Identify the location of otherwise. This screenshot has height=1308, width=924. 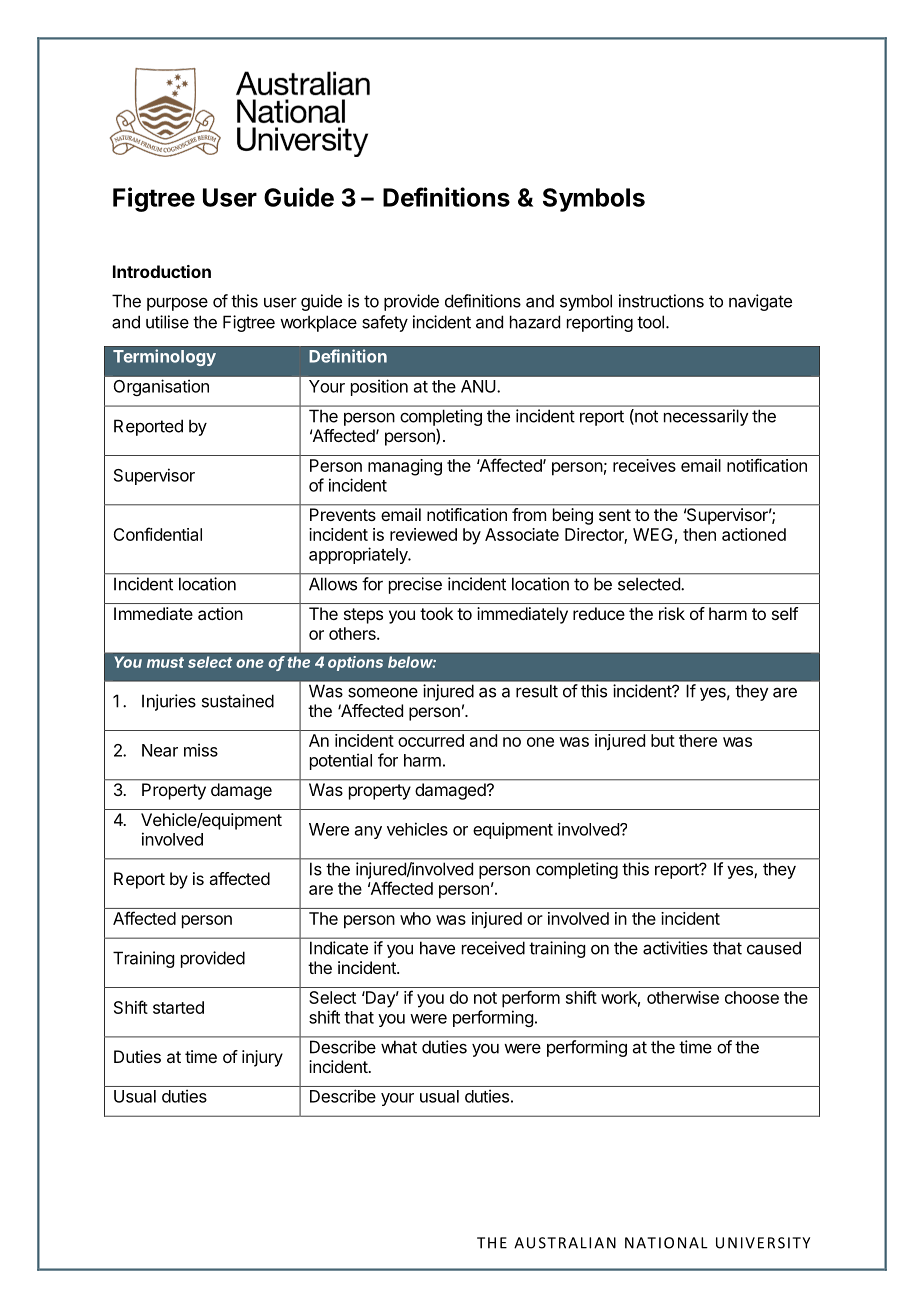
(683, 997).
